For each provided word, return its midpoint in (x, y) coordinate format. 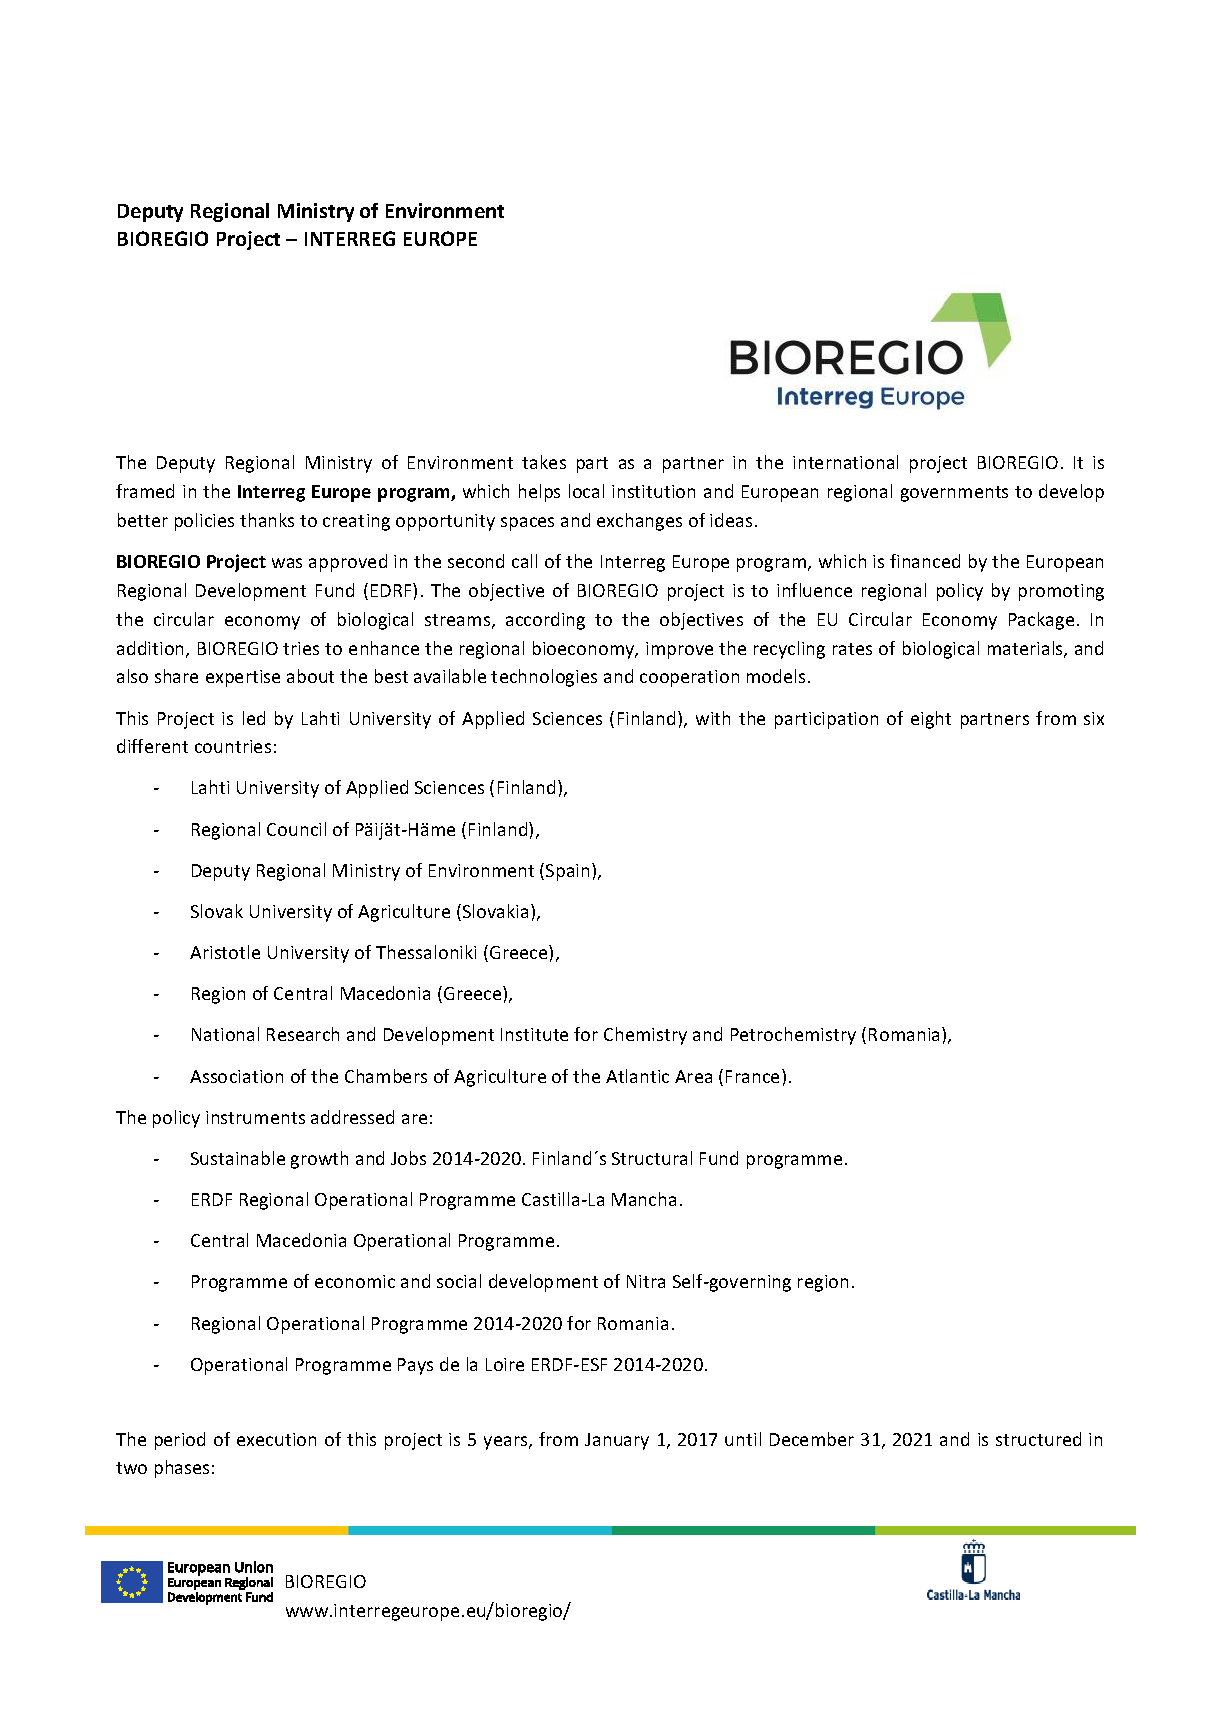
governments (954, 494)
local (586, 491)
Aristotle (225, 952)
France (754, 1076)
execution (276, 1439)
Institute (534, 1034)
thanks (267, 520)
